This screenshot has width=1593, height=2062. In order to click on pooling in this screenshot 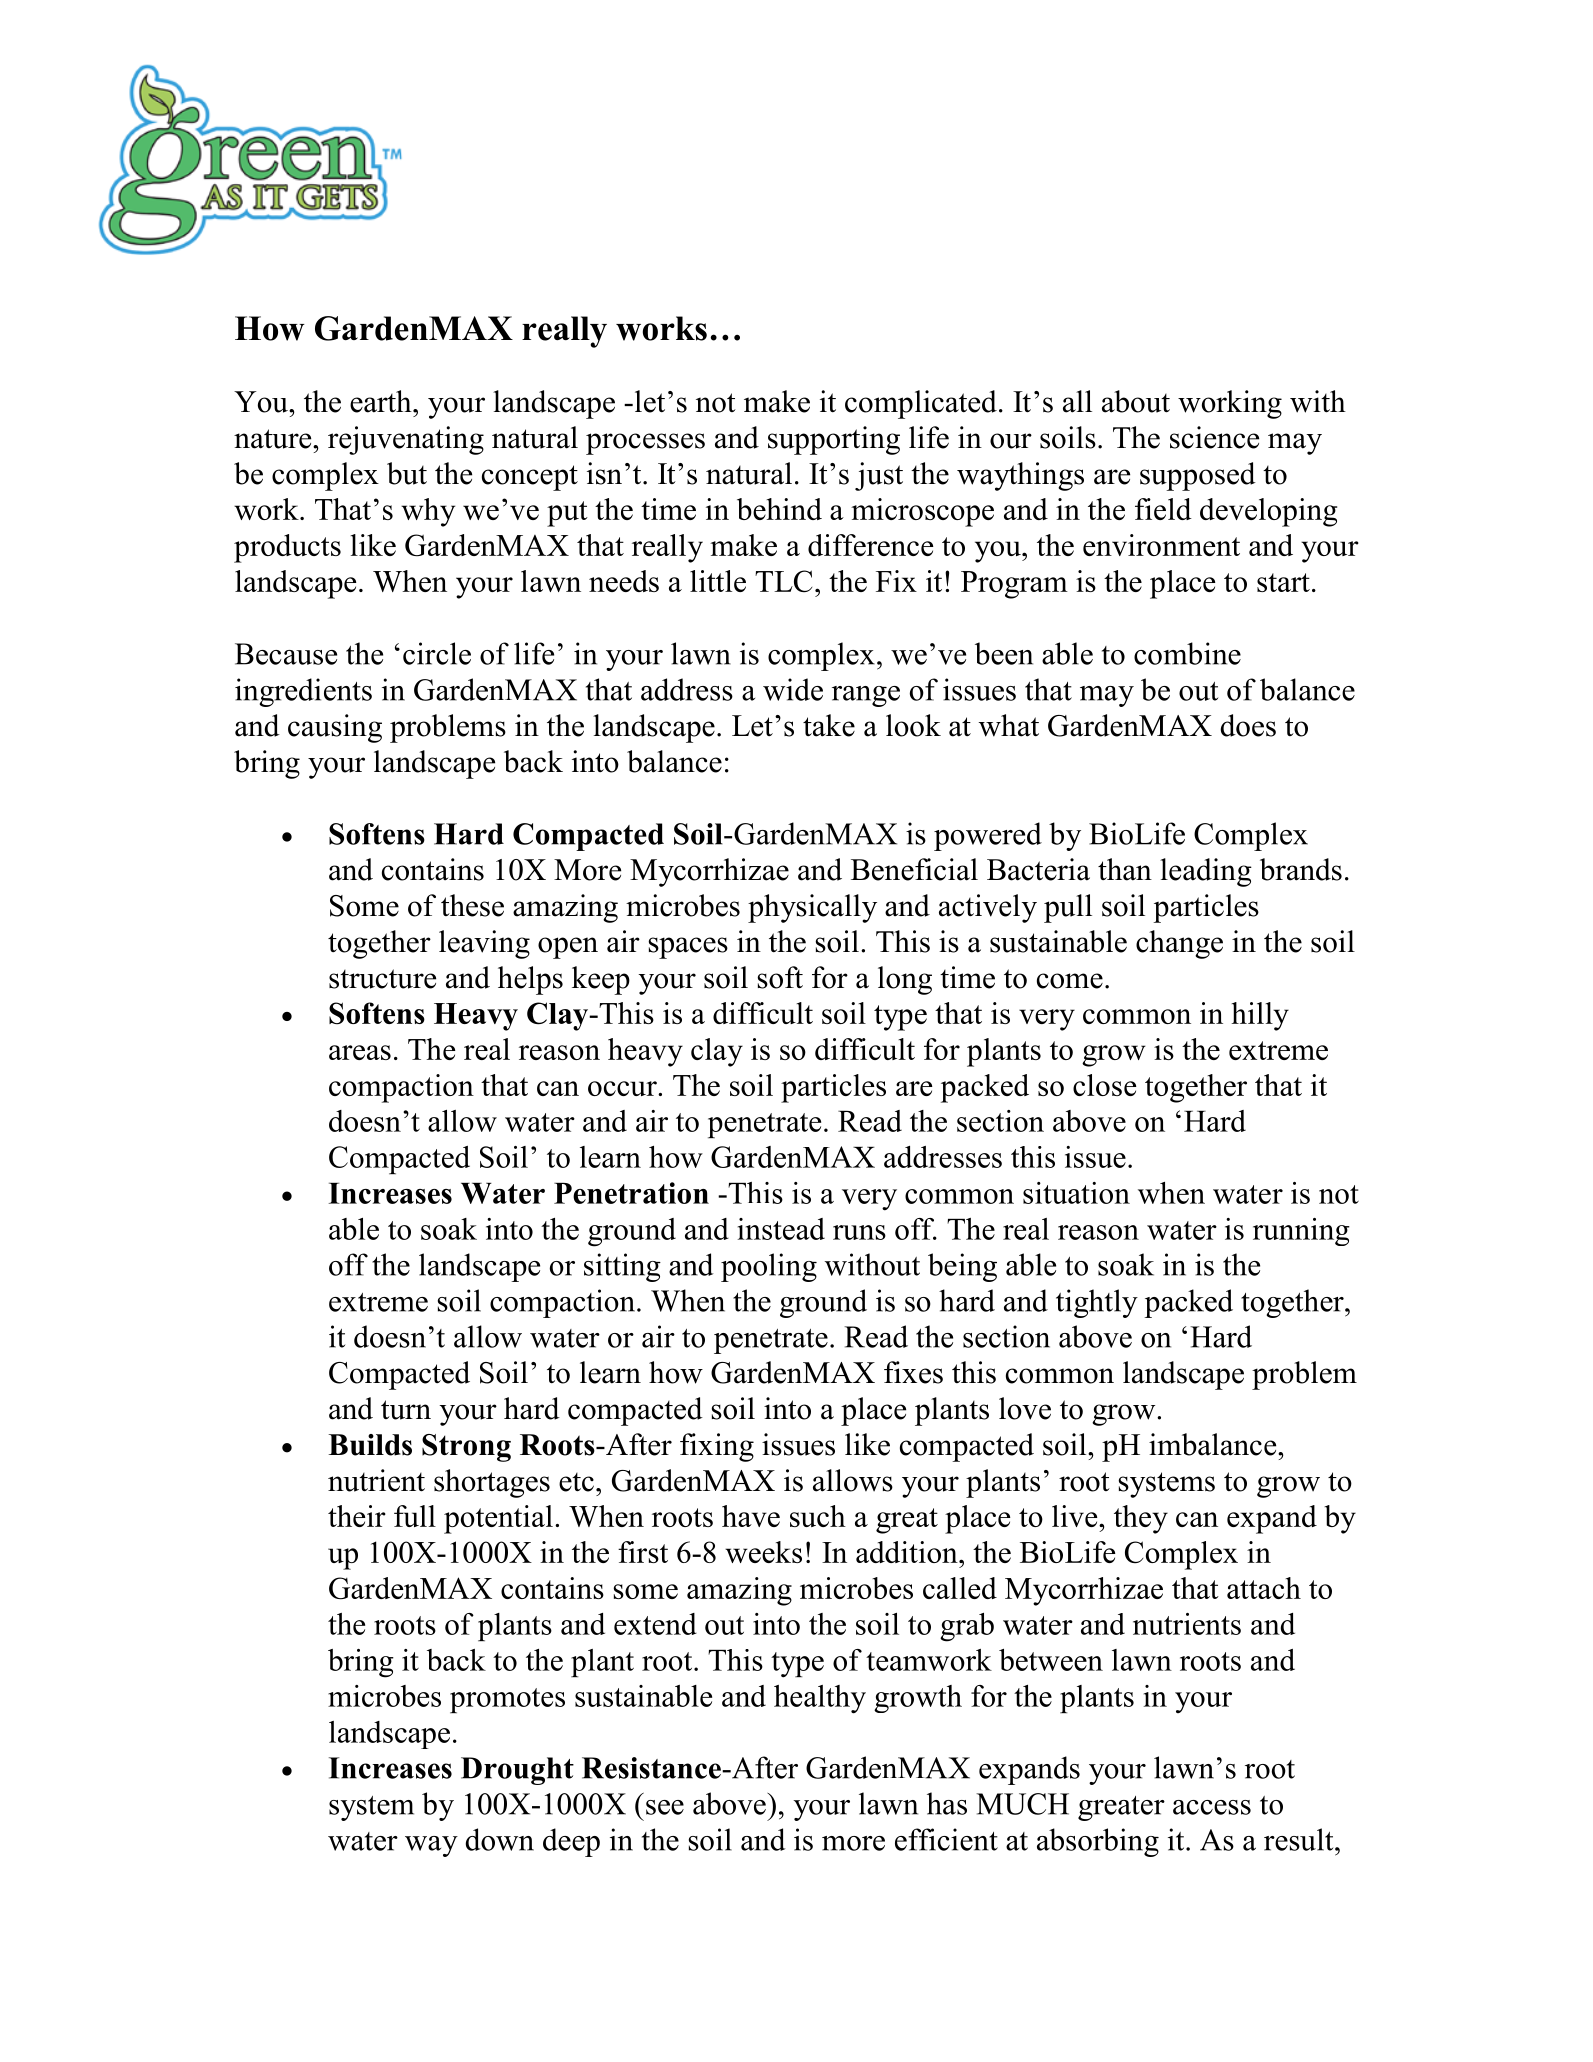, I will do `click(769, 1267)`.
